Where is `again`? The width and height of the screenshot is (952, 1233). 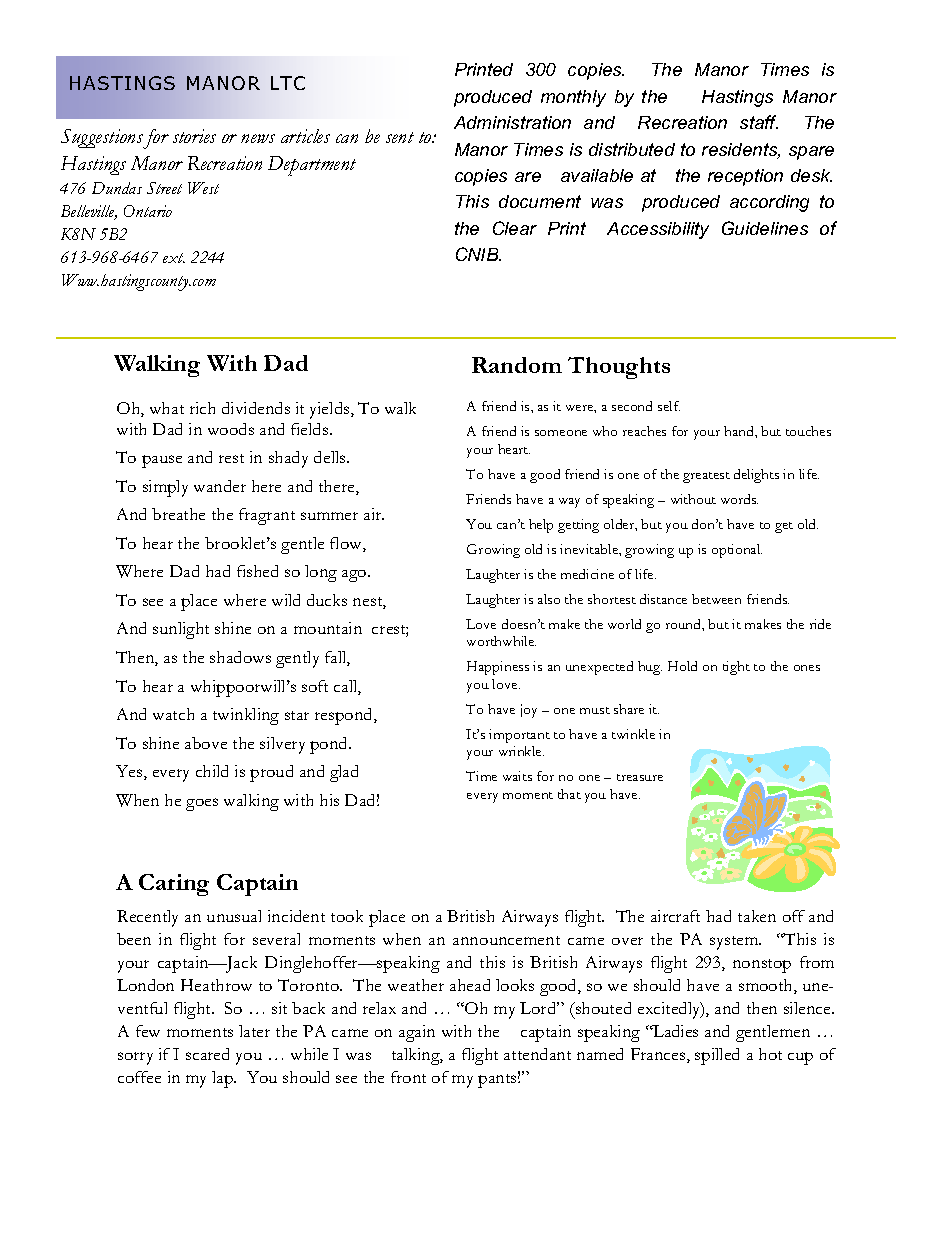 again is located at coordinates (417, 1033).
